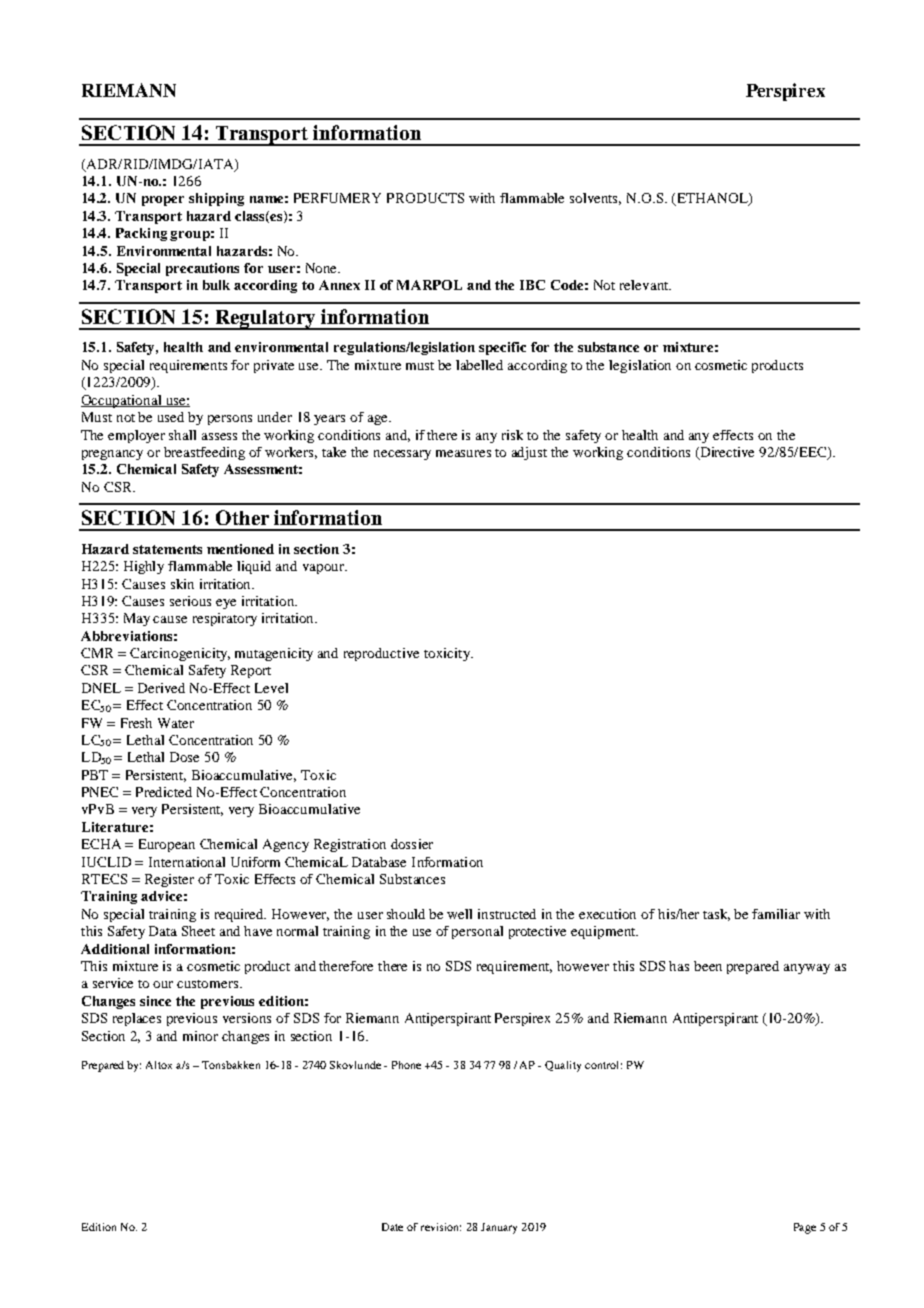  What do you see at coordinates (324, 569) in the screenshot?
I see `vapour` at bounding box center [324, 569].
